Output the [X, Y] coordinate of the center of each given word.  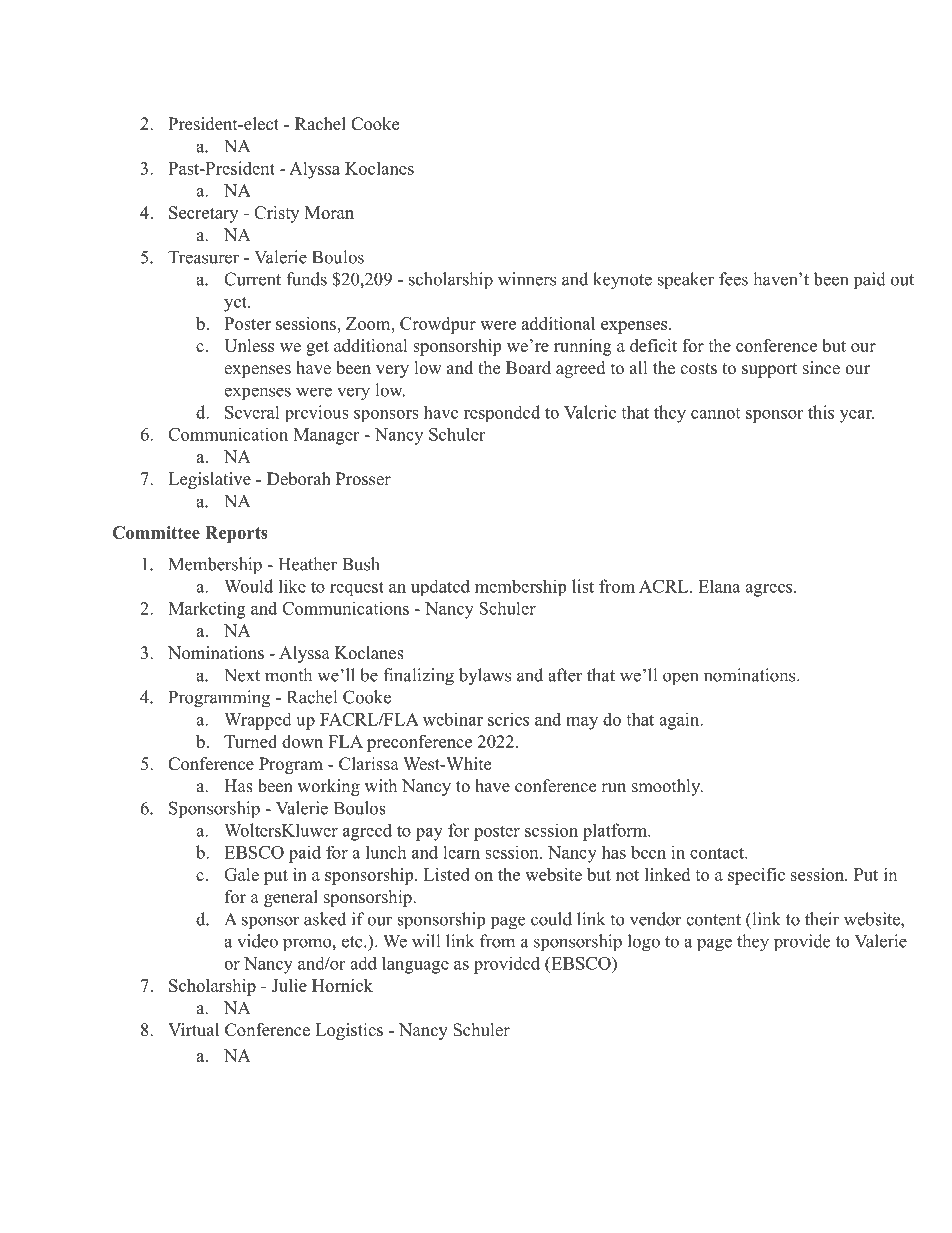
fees [733, 279]
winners [527, 279]
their [822, 919]
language [415, 965]
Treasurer [203, 257]
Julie [289, 985]
